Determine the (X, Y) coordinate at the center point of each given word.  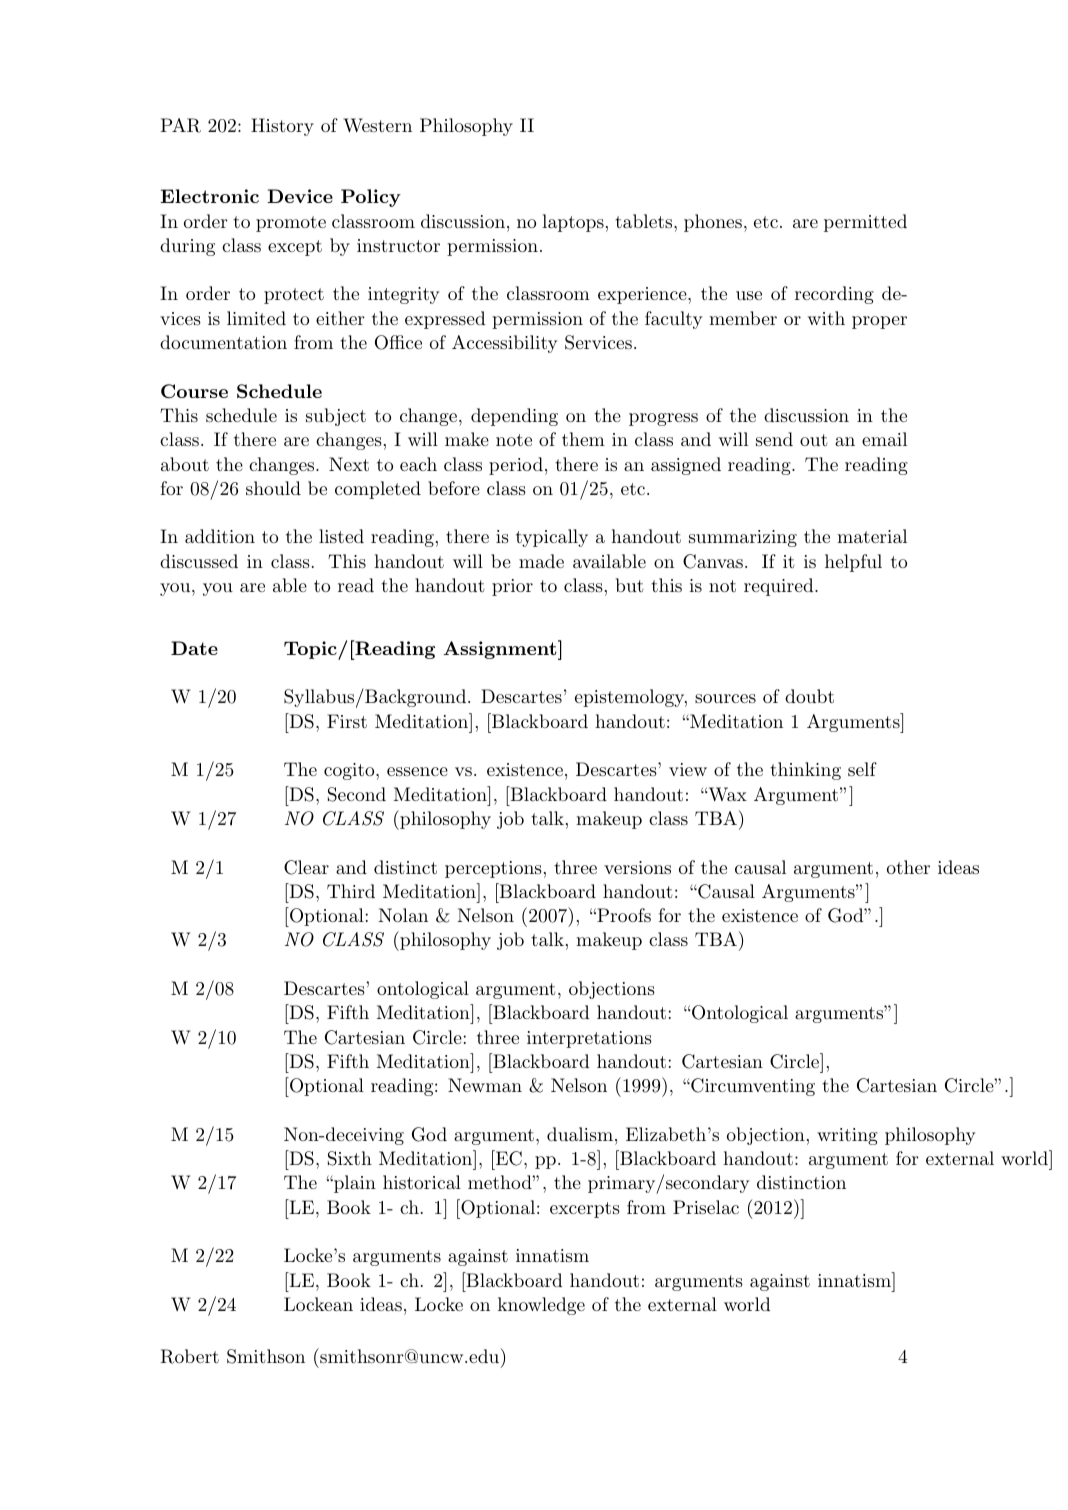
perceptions (493, 869)
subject (336, 417)
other (908, 867)
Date (194, 648)
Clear (306, 867)
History (282, 127)
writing (847, 1136)
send (774, 439)
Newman (485, 1085)
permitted (865, 223)
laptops (573, 223)
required (779, 587)
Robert (190, 1356)
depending (514, 417)
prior (512, 587)
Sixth (350, 1158)
